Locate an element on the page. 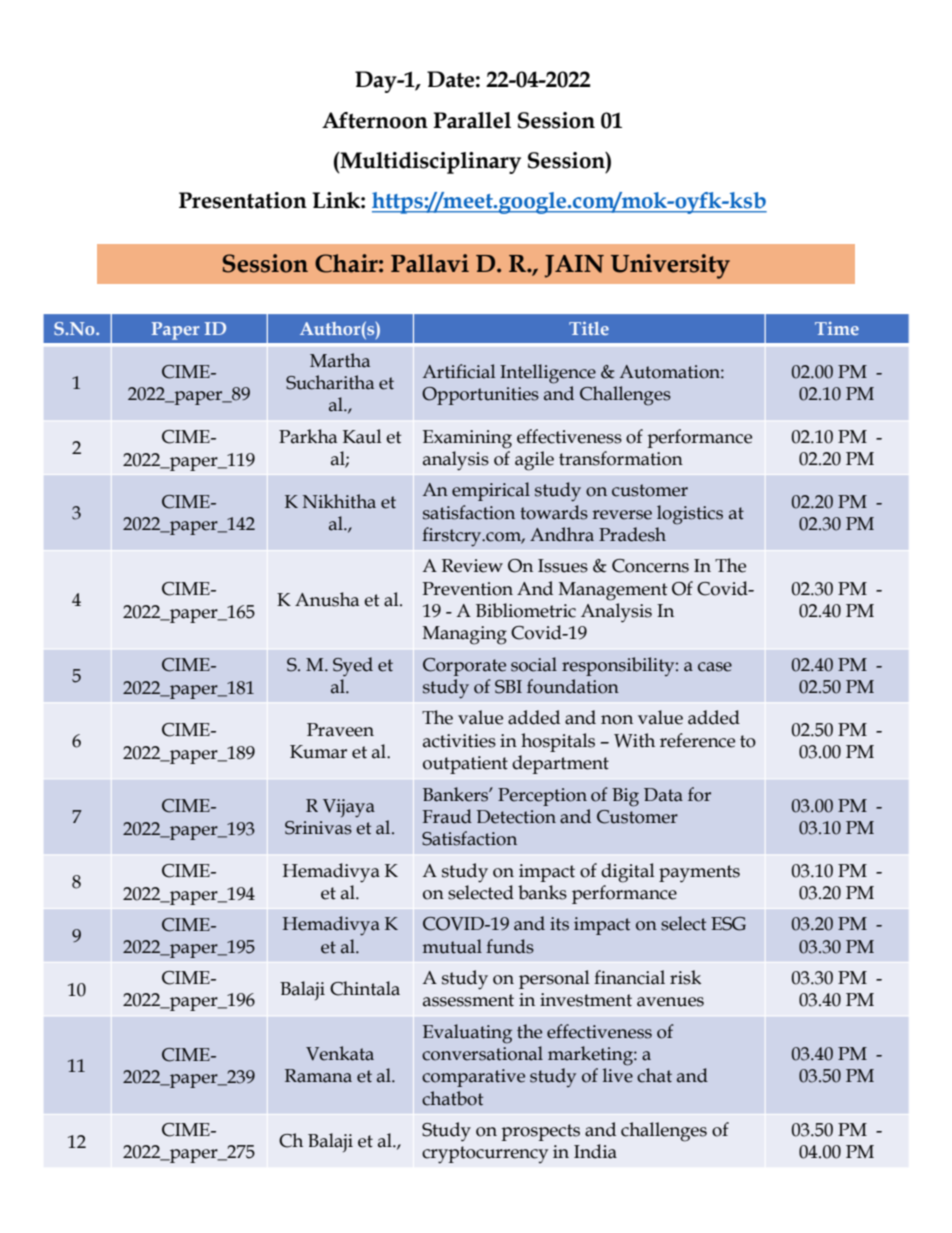  Parallel is located at coordinates (472, 120).
